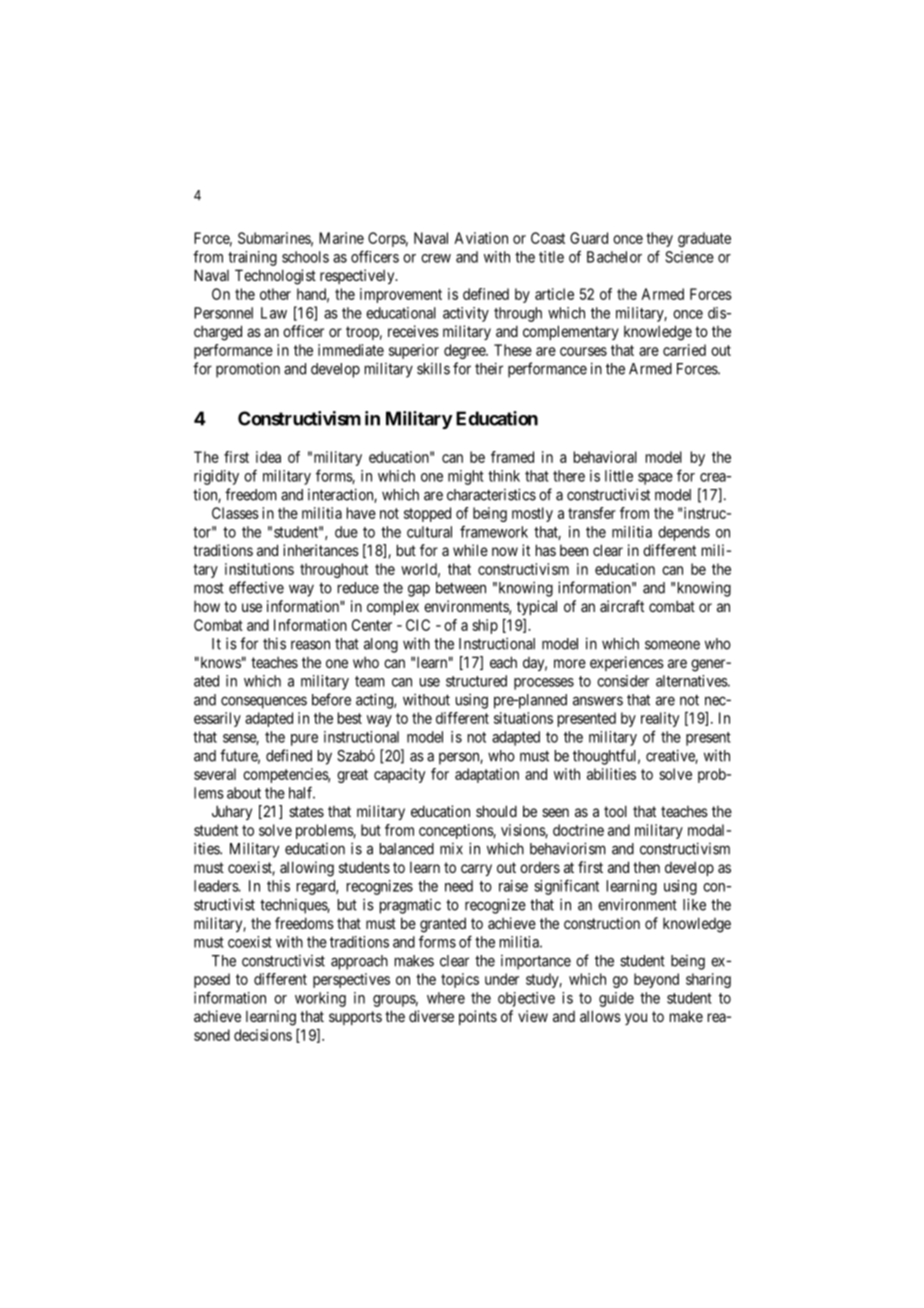 This screenshot has height=1308, width=924. I want to click on beyond, so click(656, 980).
